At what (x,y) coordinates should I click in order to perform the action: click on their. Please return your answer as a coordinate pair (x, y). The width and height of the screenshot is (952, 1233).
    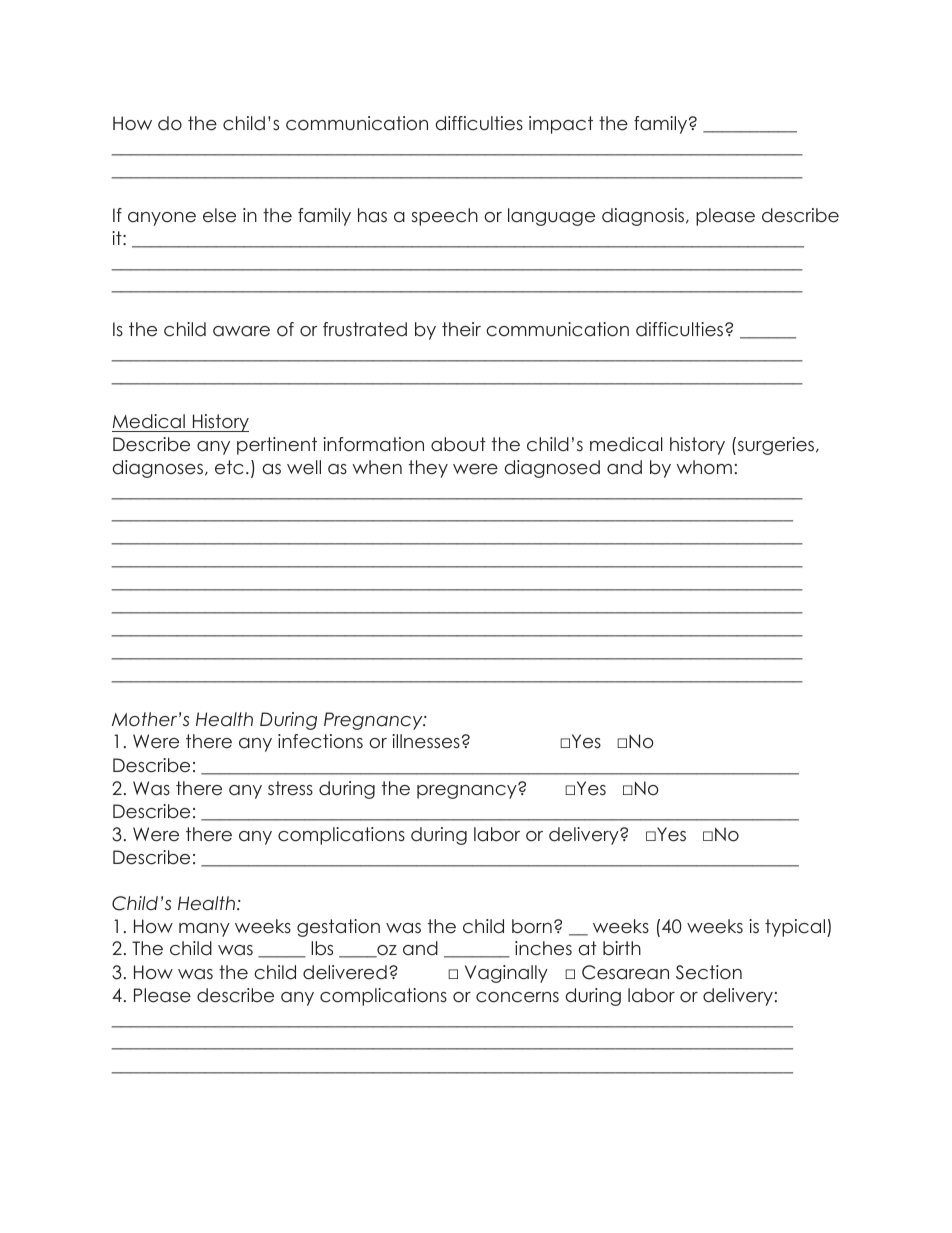
    Looking at the image, I should click on (461, 329).
